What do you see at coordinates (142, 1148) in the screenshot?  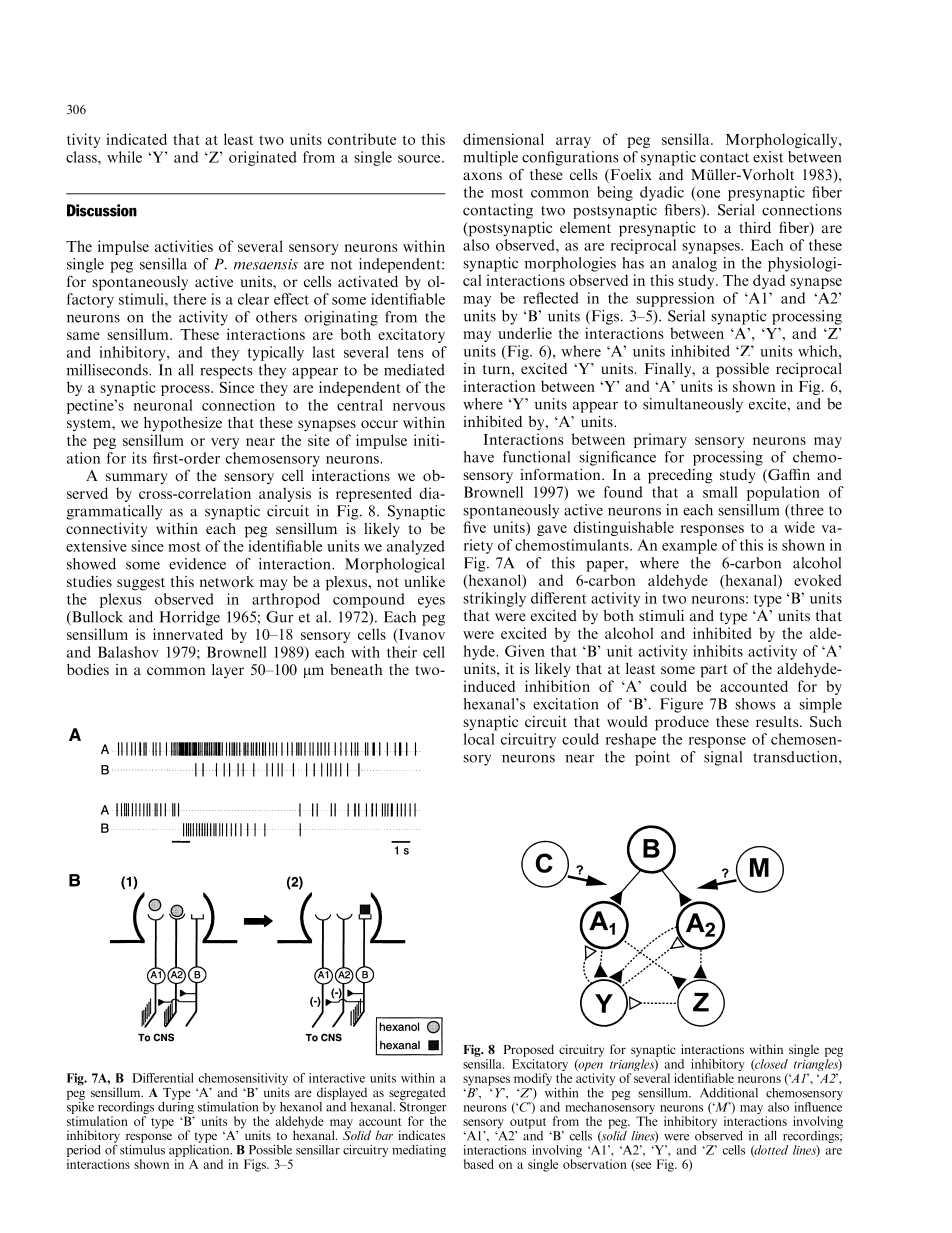 I see `stimulus` at bounding box center [142, 1148].
